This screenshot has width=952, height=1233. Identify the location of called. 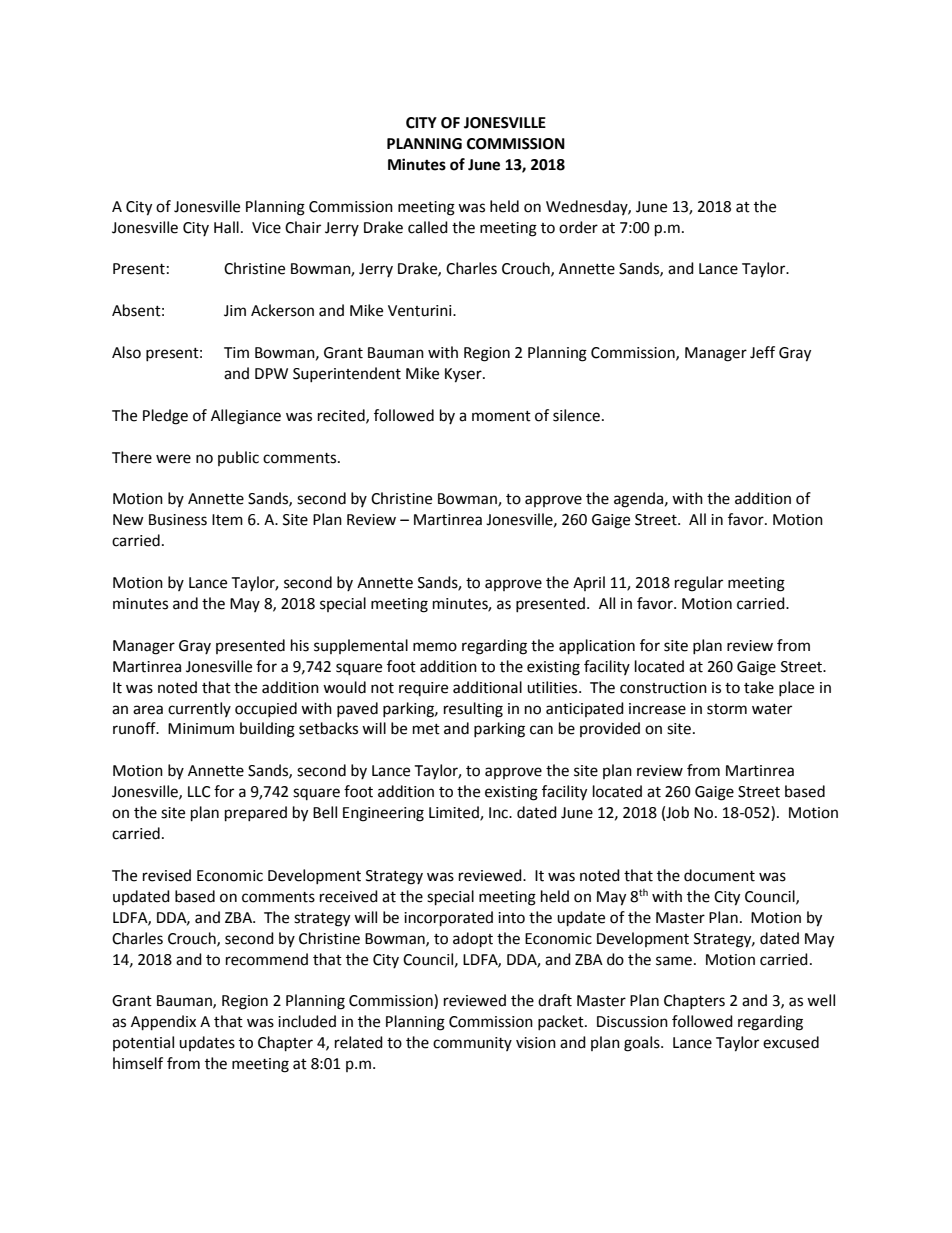
(428, 227).
